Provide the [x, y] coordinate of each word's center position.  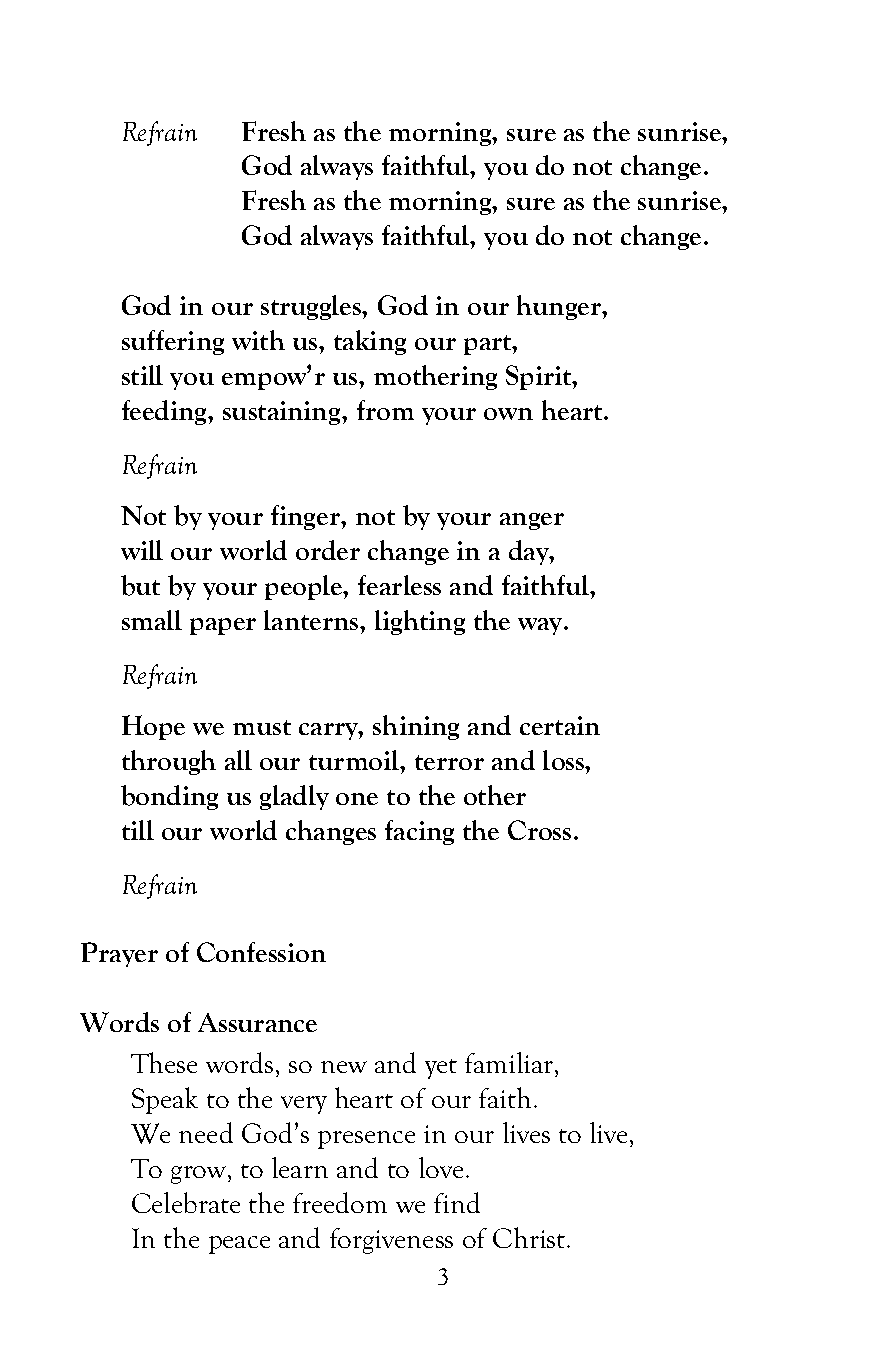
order [328, 550]
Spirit [540, 377]
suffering [173, 342]
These [164, 1062]
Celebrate [186, 1202]
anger [532, 521]
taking [370, 342]
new [344, 1067]
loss [564, 760]
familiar [510, 1062]
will [142, 550]
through [169, 762]
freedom [340, 1202]
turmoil [355, 760]
